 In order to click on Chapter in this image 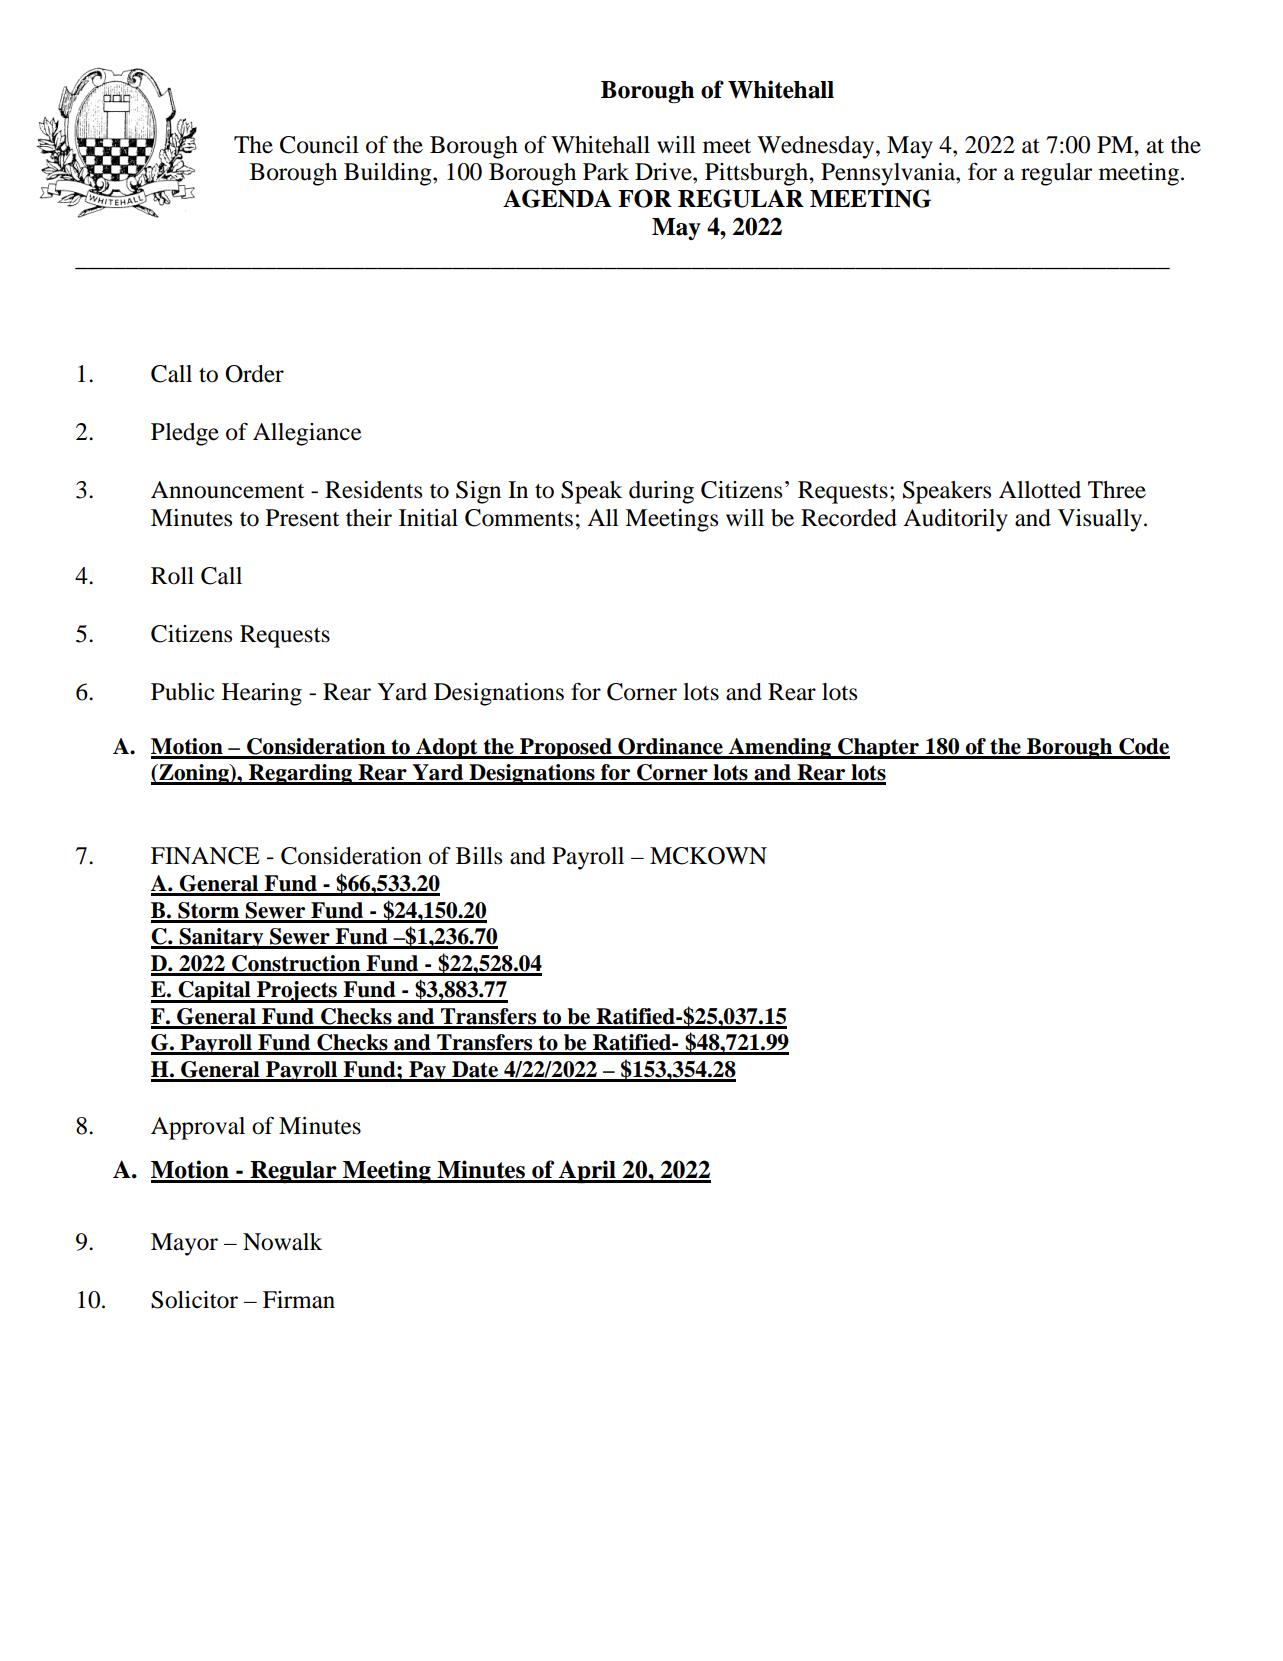, I will do `click(878, 748)`.
